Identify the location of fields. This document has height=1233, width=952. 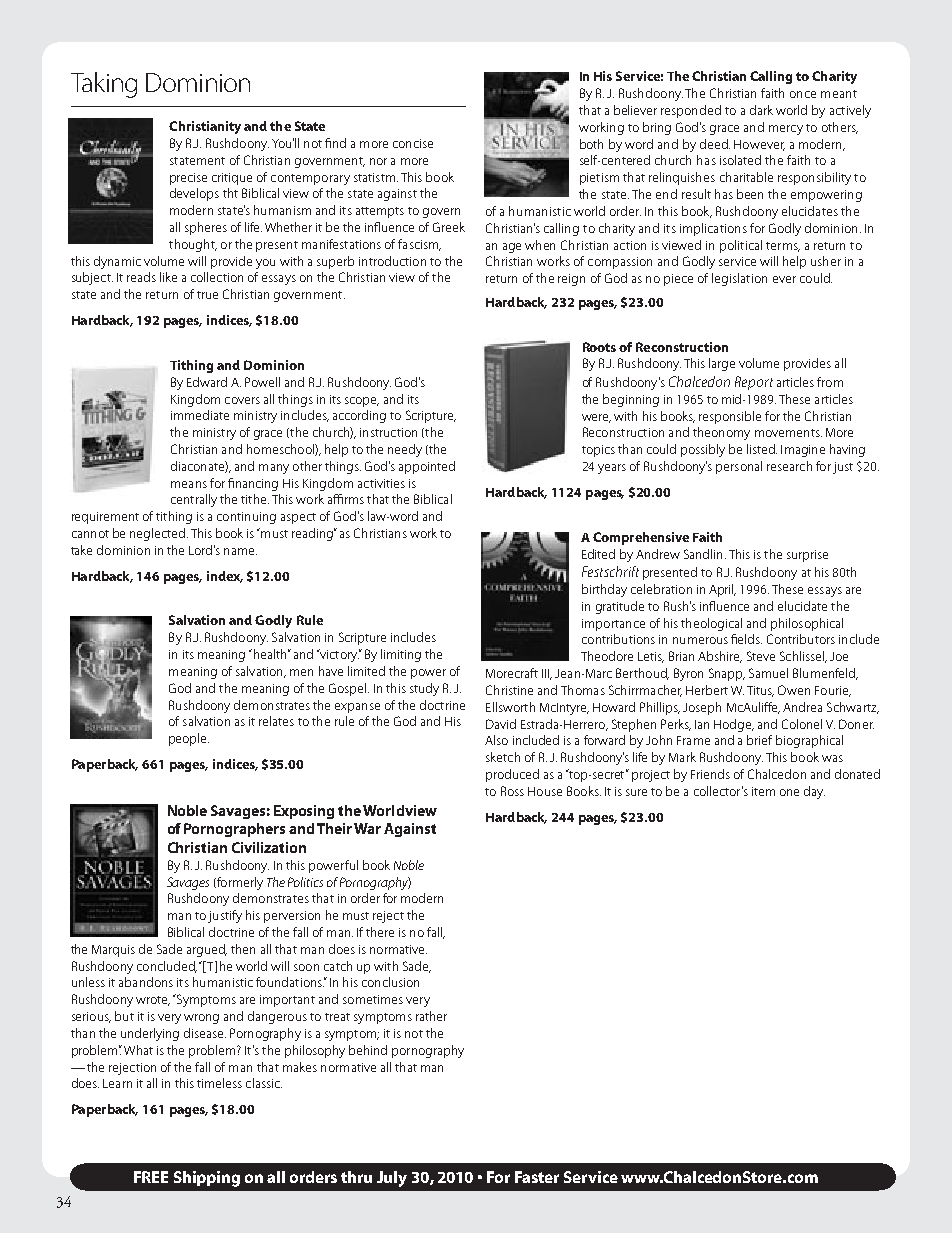
(746, 639).
